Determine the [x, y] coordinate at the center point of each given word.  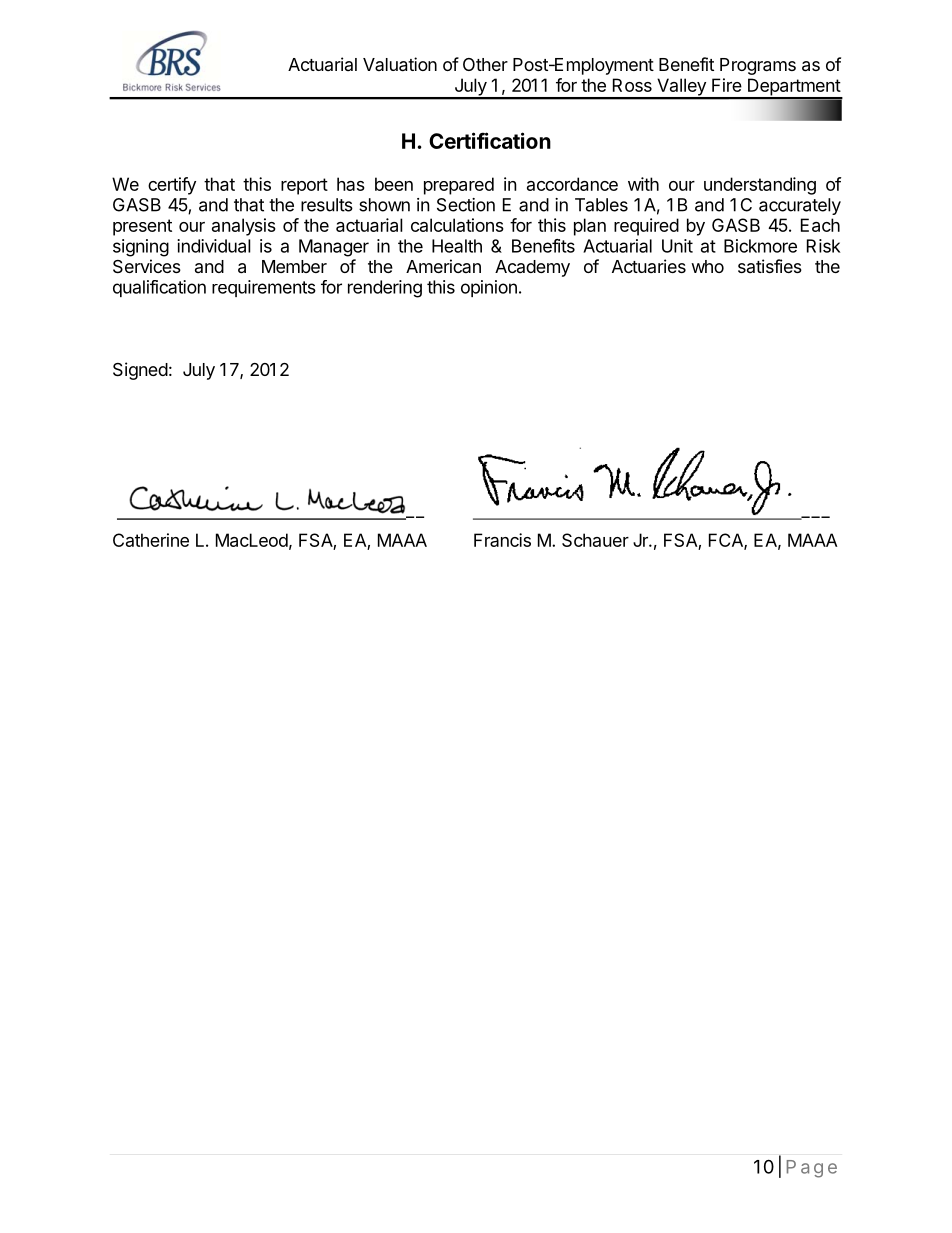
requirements [264, 288]
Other [485, 64]
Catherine [151, 540]
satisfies [770, 266]
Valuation [400, 64]
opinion [489, 288]
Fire [727, 85]
